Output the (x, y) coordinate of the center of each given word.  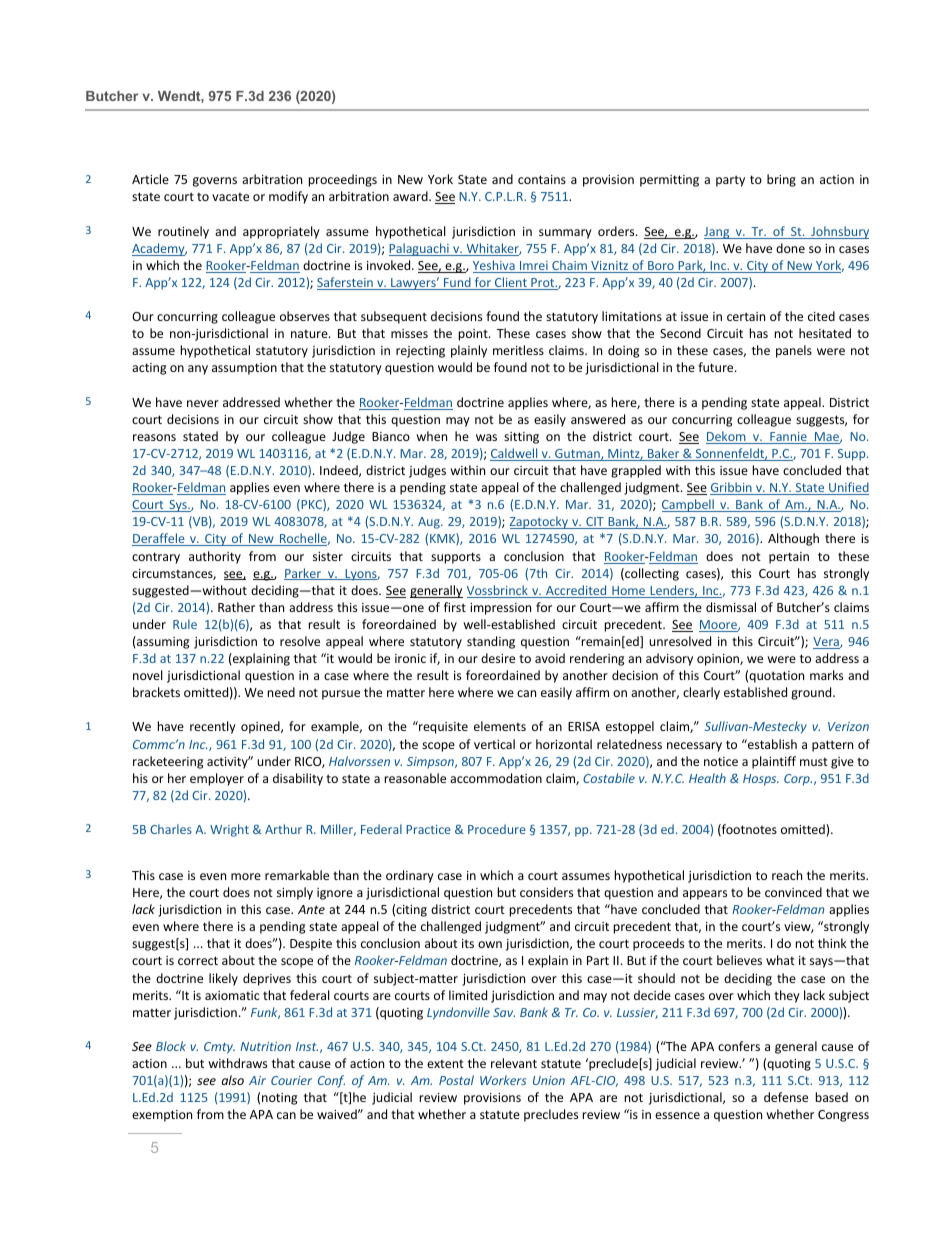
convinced (793, 892)
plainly (469, 351)
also (233, 1080)
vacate (230, 197)
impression (500, 609)
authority (215, 557)
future (717, 367)
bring (781, 180)
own (490, 944)
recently (213, 727)
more (246, 876)
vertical (494, 744)
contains (542, 179)
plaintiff (774, 762)
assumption (244, 369)
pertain (789, 558)
